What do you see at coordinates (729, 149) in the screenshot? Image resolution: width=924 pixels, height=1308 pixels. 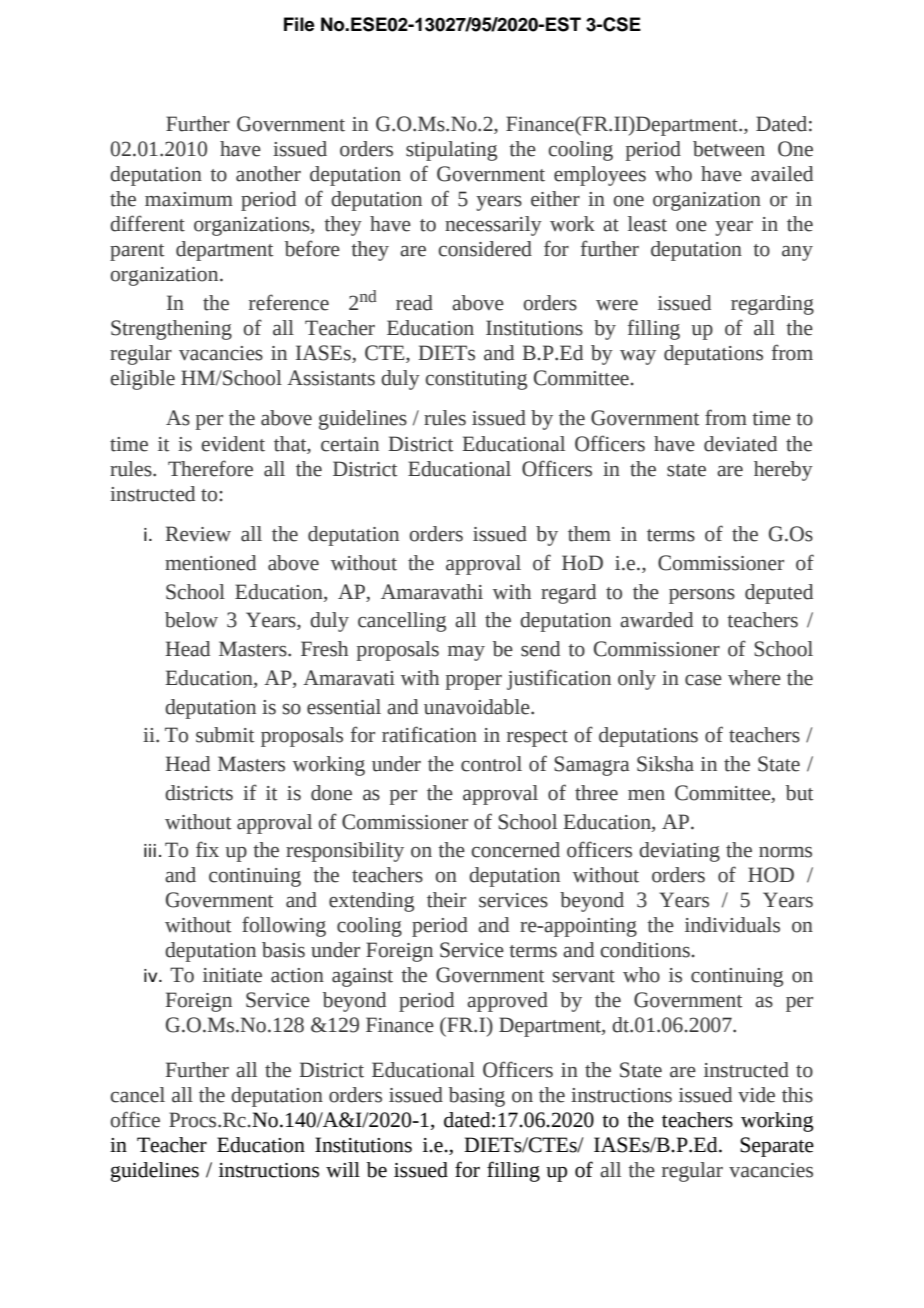 I see `between` at bounding box center [729, 149].
